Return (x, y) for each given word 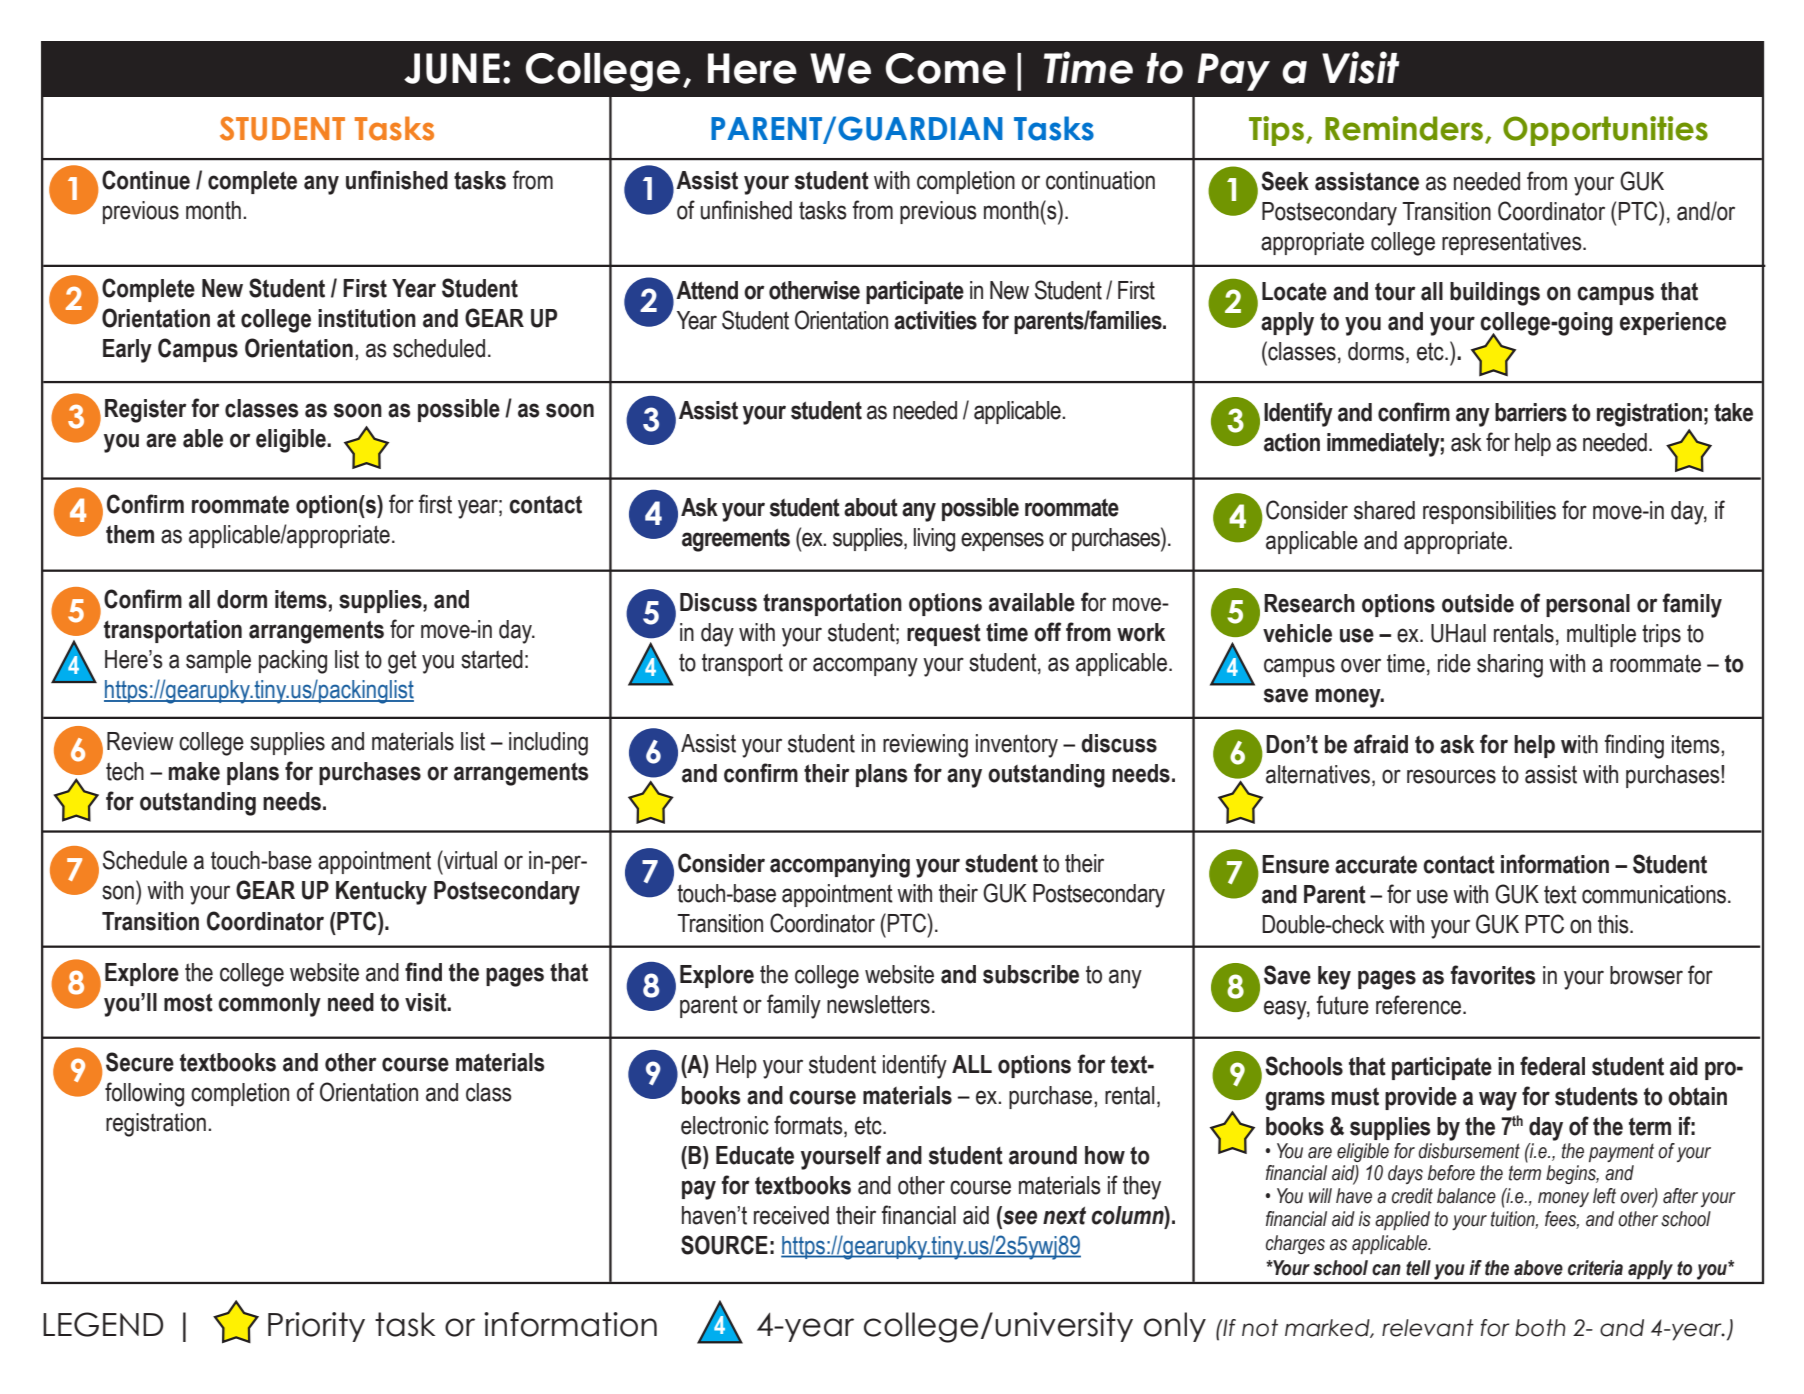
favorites (1493, 975)
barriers (1531, 412)
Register (146, 411)
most (188, 1003)
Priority (316, 1327)
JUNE (452, 68)
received (791, 1215)
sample (218, 661)
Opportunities (1605, 131)
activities (935, 320)
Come (946, 68)
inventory (1017, 746)
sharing (1510, 666)
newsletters (878, 1004)
